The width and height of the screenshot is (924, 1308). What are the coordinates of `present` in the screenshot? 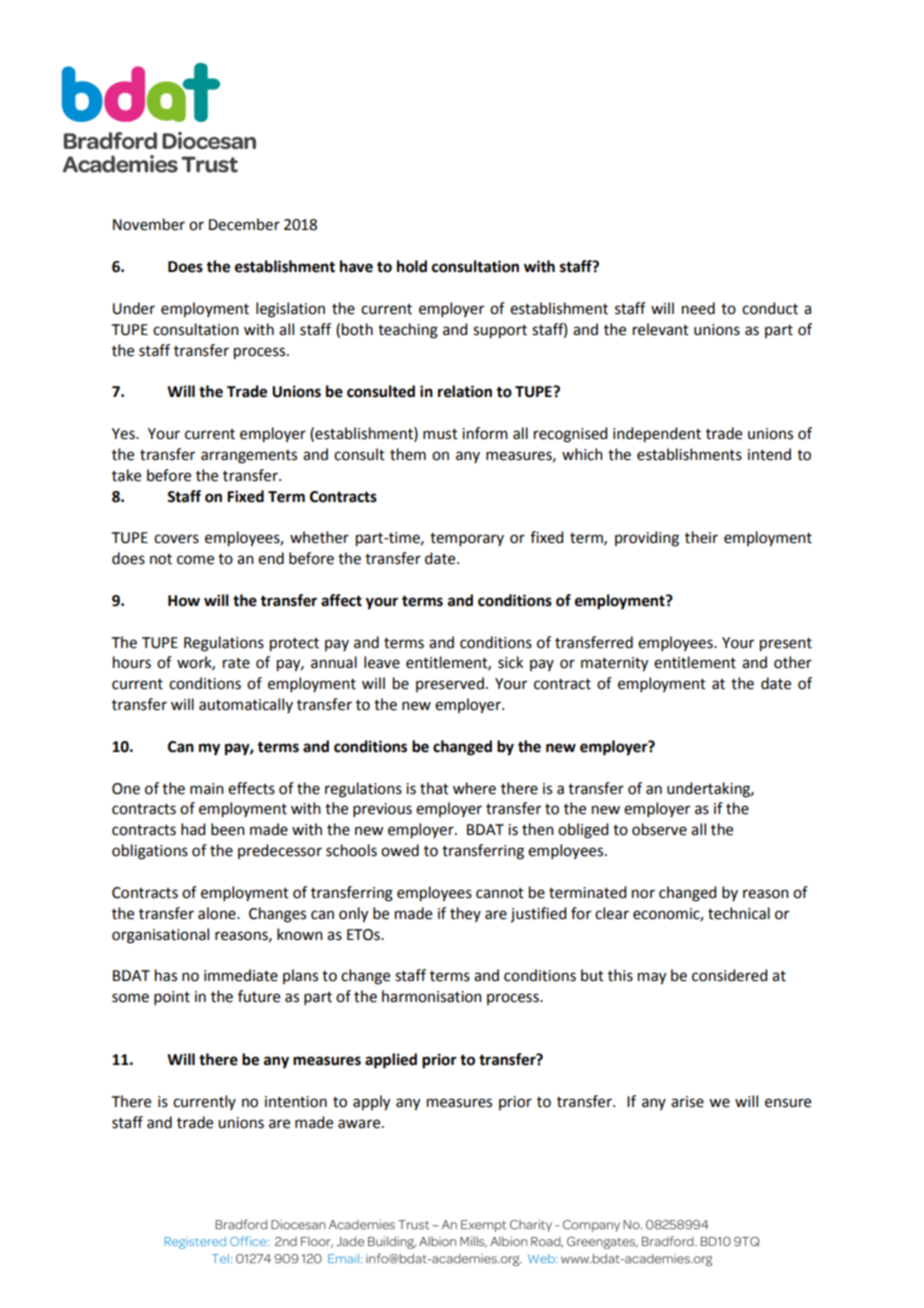 It's located at (786, 645).
